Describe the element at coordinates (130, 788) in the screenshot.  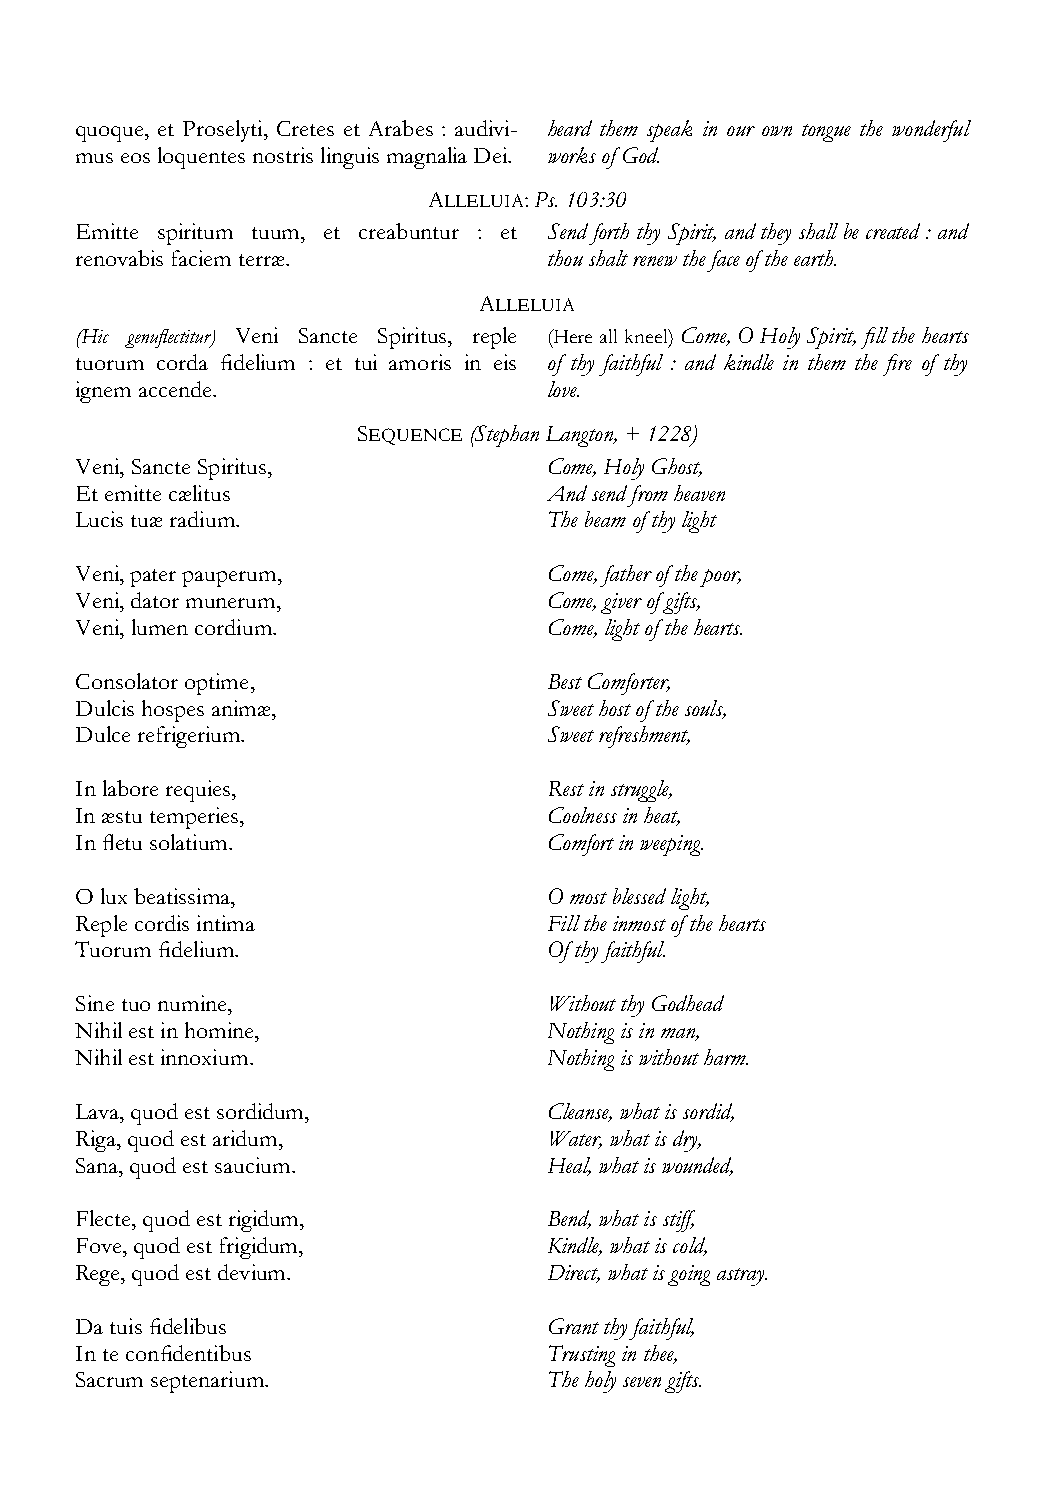
I see `labore` at that location.
